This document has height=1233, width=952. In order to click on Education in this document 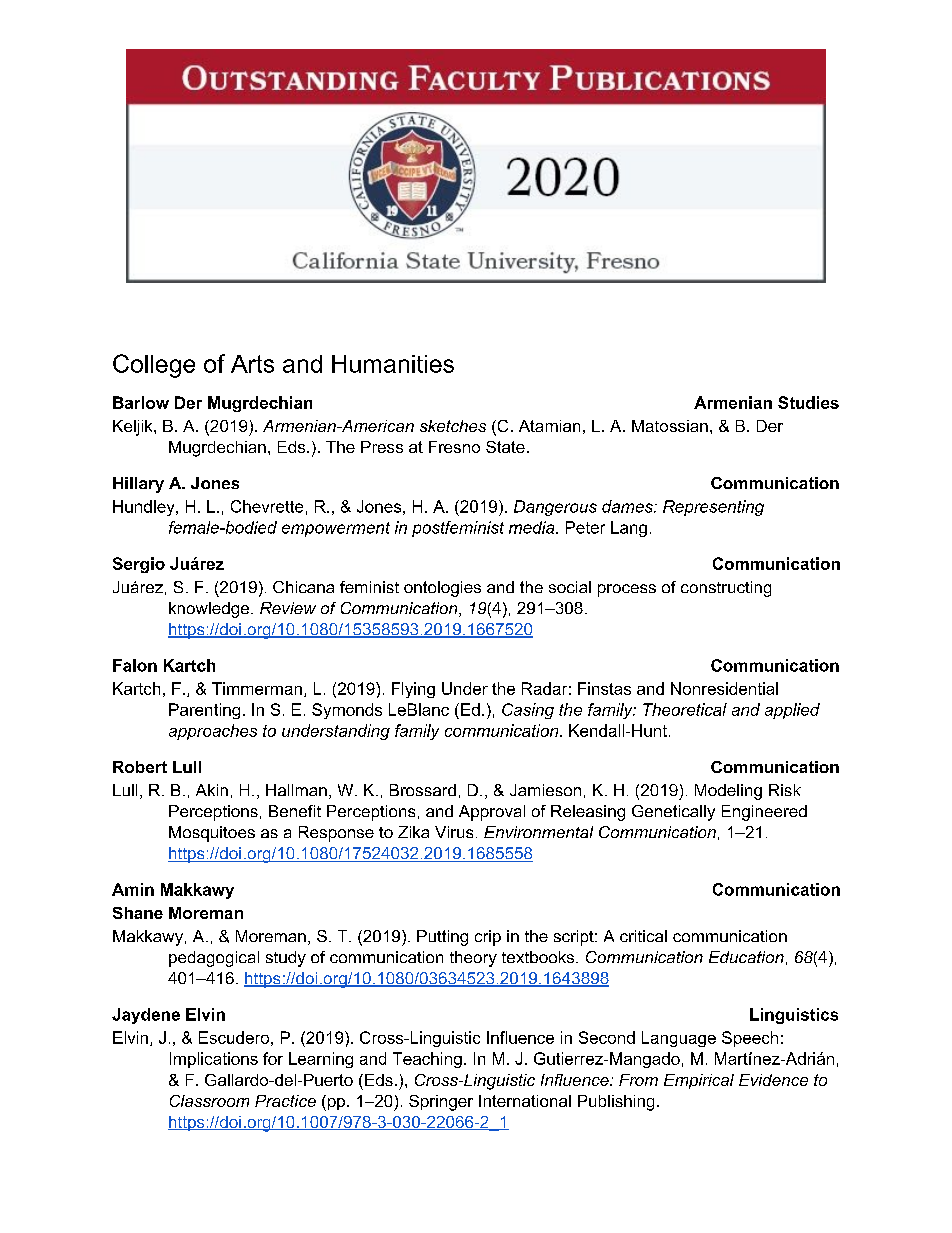, I will do `click(746, 957)`.
